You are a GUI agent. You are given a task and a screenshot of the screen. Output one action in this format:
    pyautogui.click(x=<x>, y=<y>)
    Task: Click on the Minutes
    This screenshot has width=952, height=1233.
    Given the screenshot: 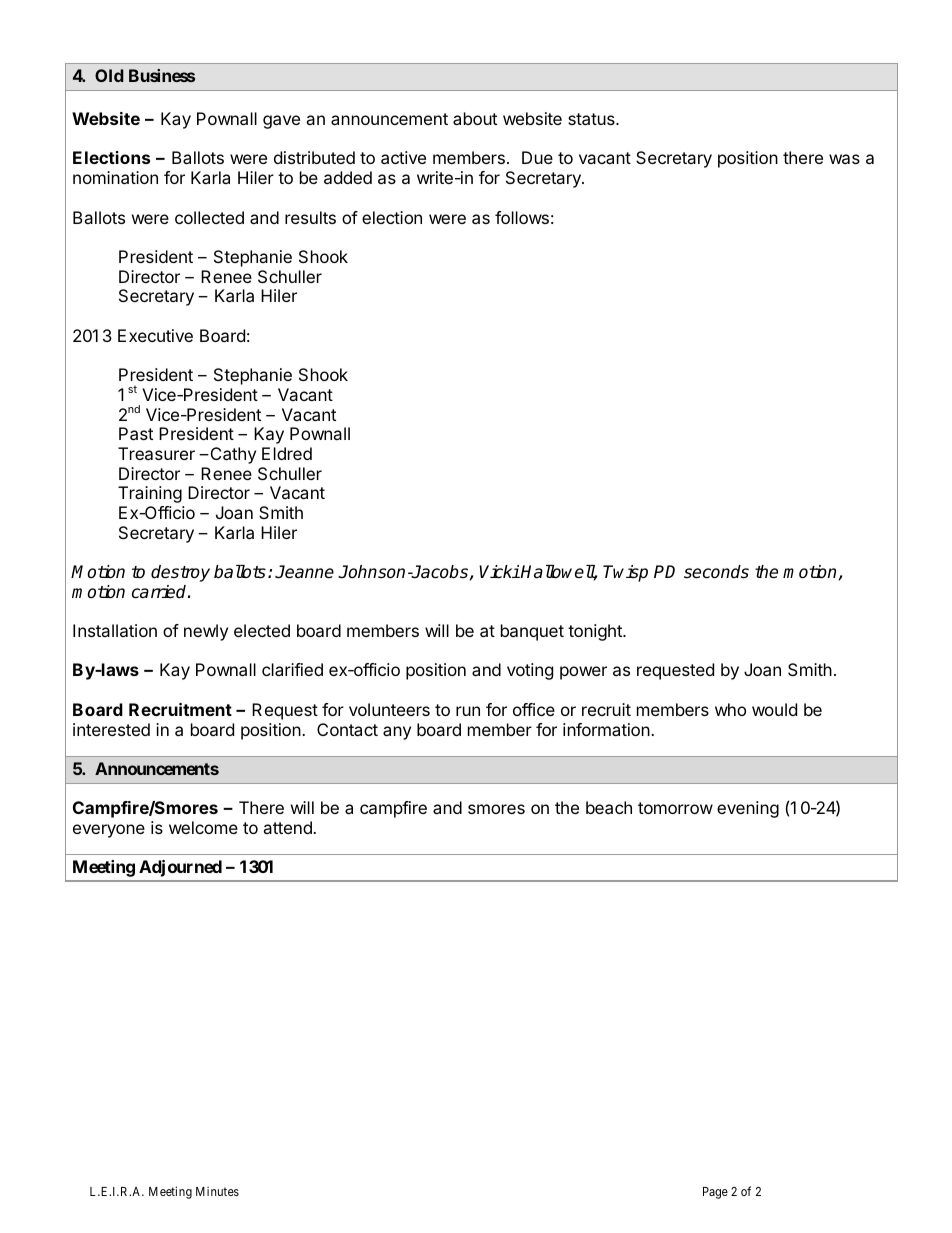 What is the action you would take?
    pyautogui.click(x=217, y=1191)
